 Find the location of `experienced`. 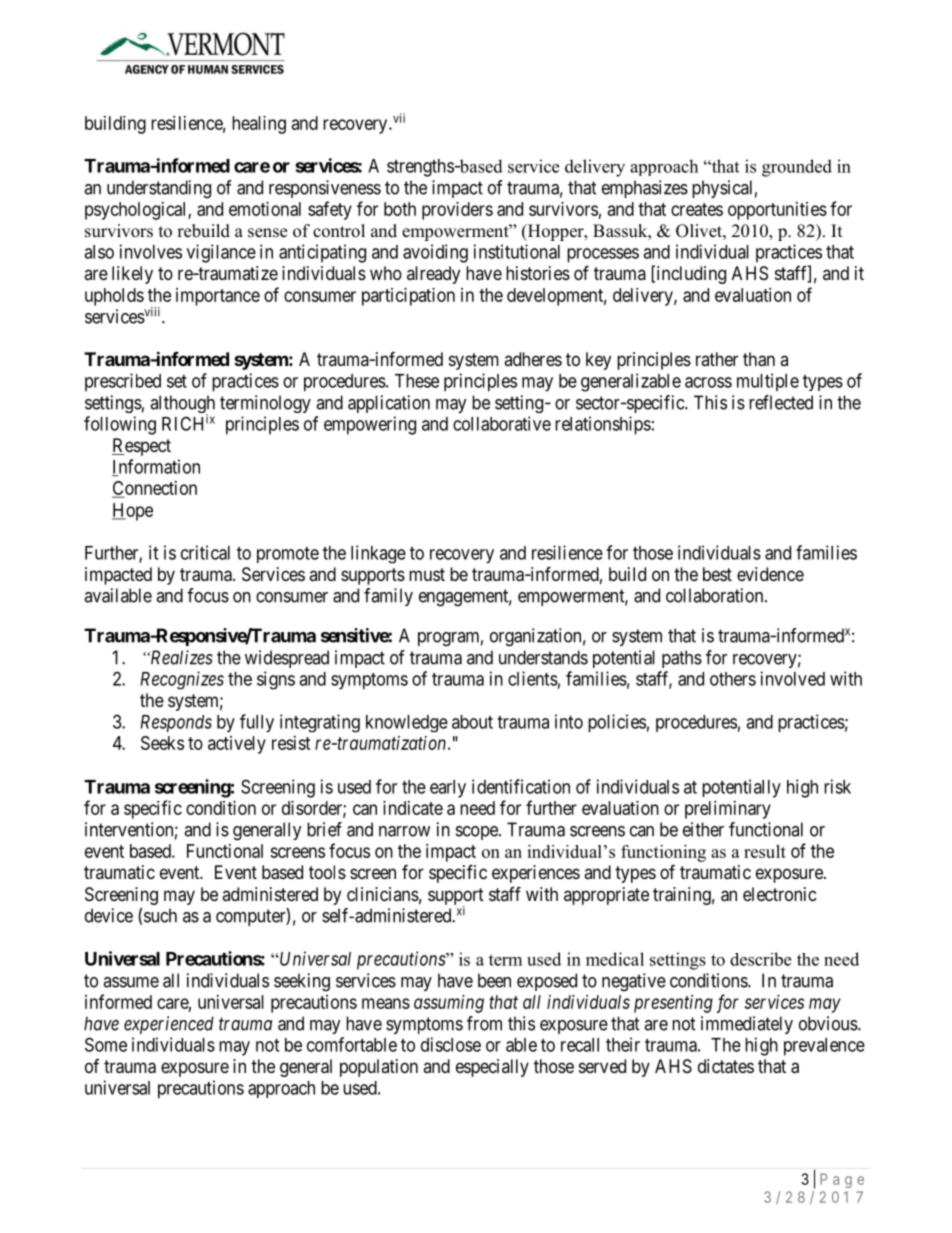

experienced is located at coordinates (169, 1025).
